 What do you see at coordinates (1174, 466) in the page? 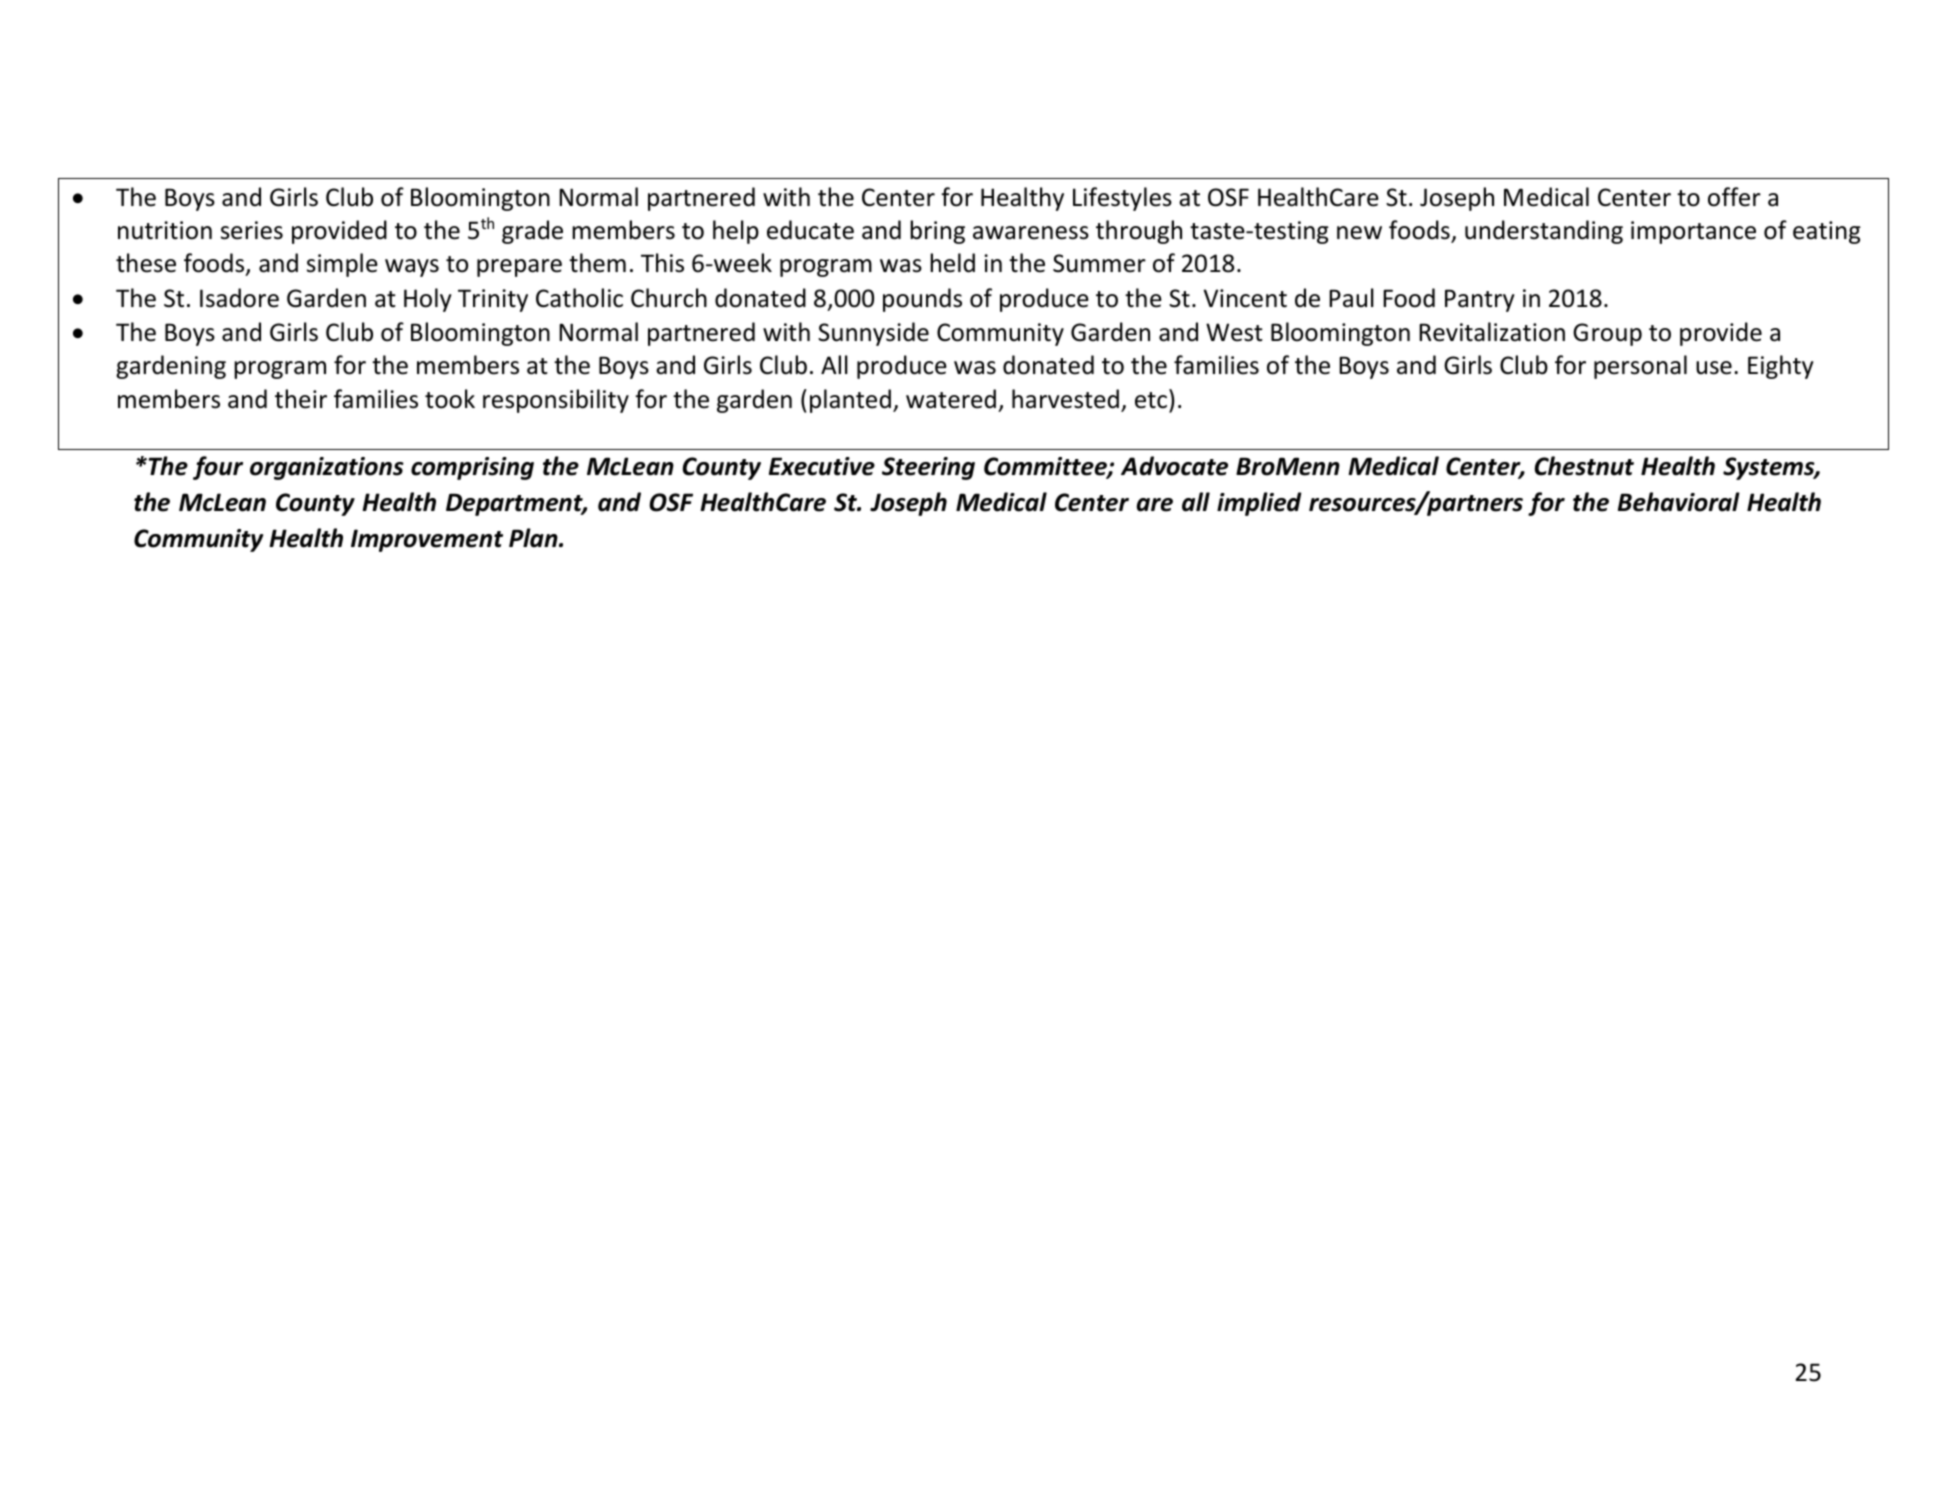
I see `Advocate` at bounding box center [1174, 466].
